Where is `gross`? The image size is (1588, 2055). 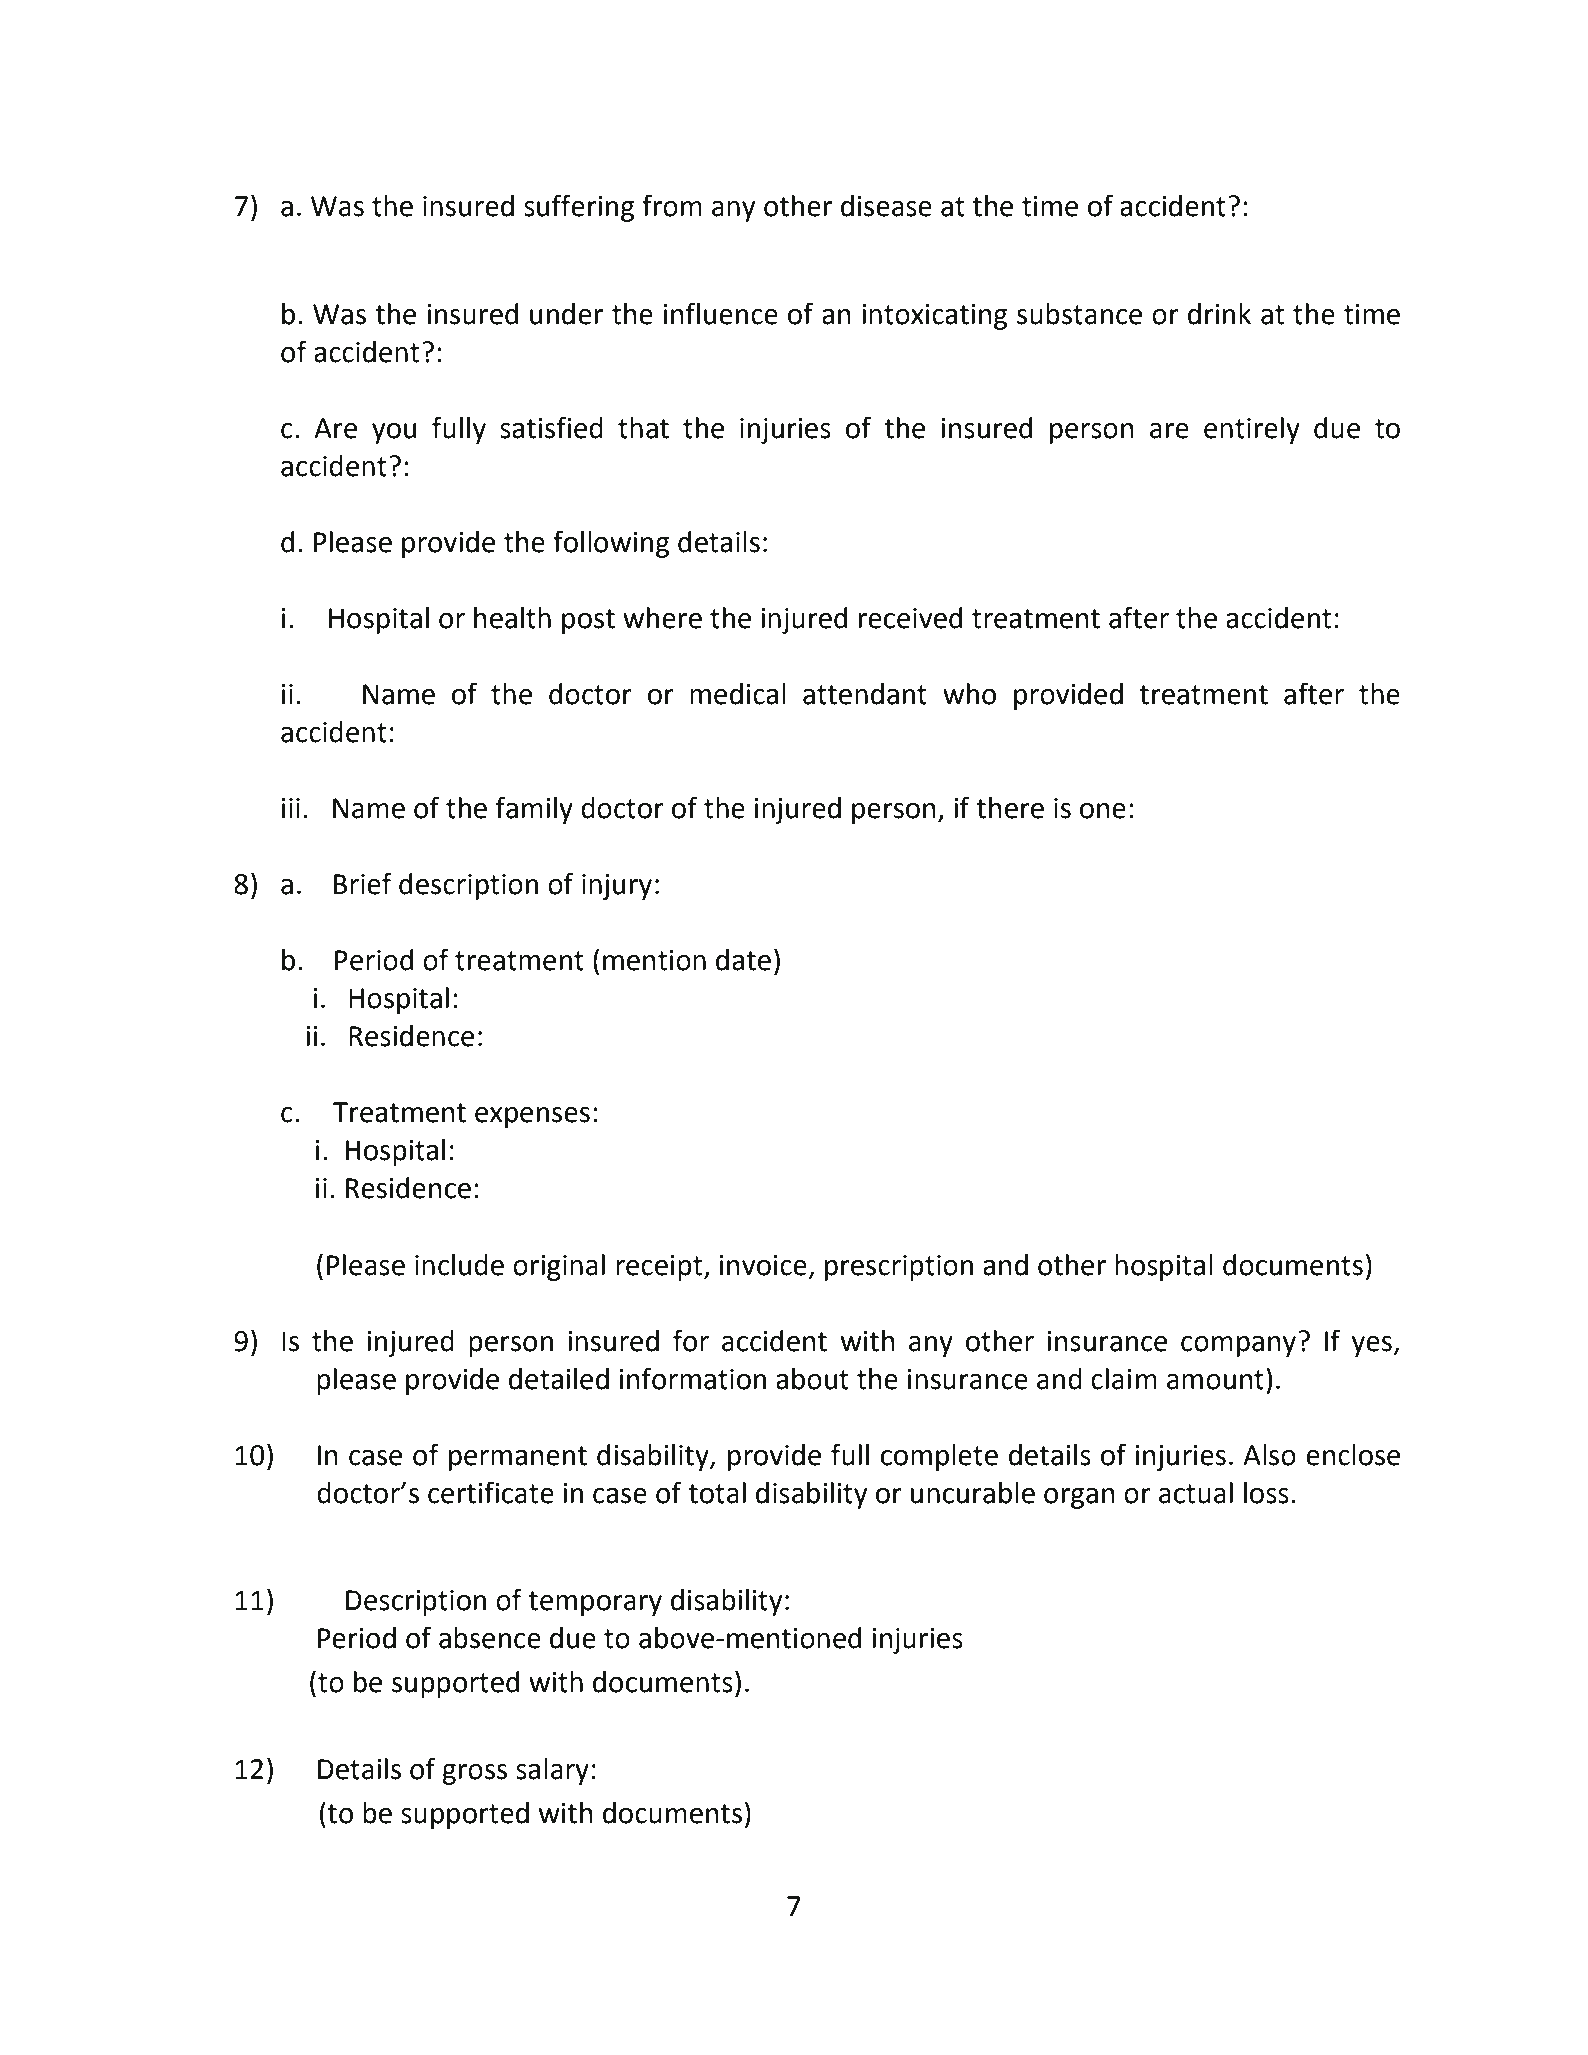 gross is located at coordinates (474, 1774).
